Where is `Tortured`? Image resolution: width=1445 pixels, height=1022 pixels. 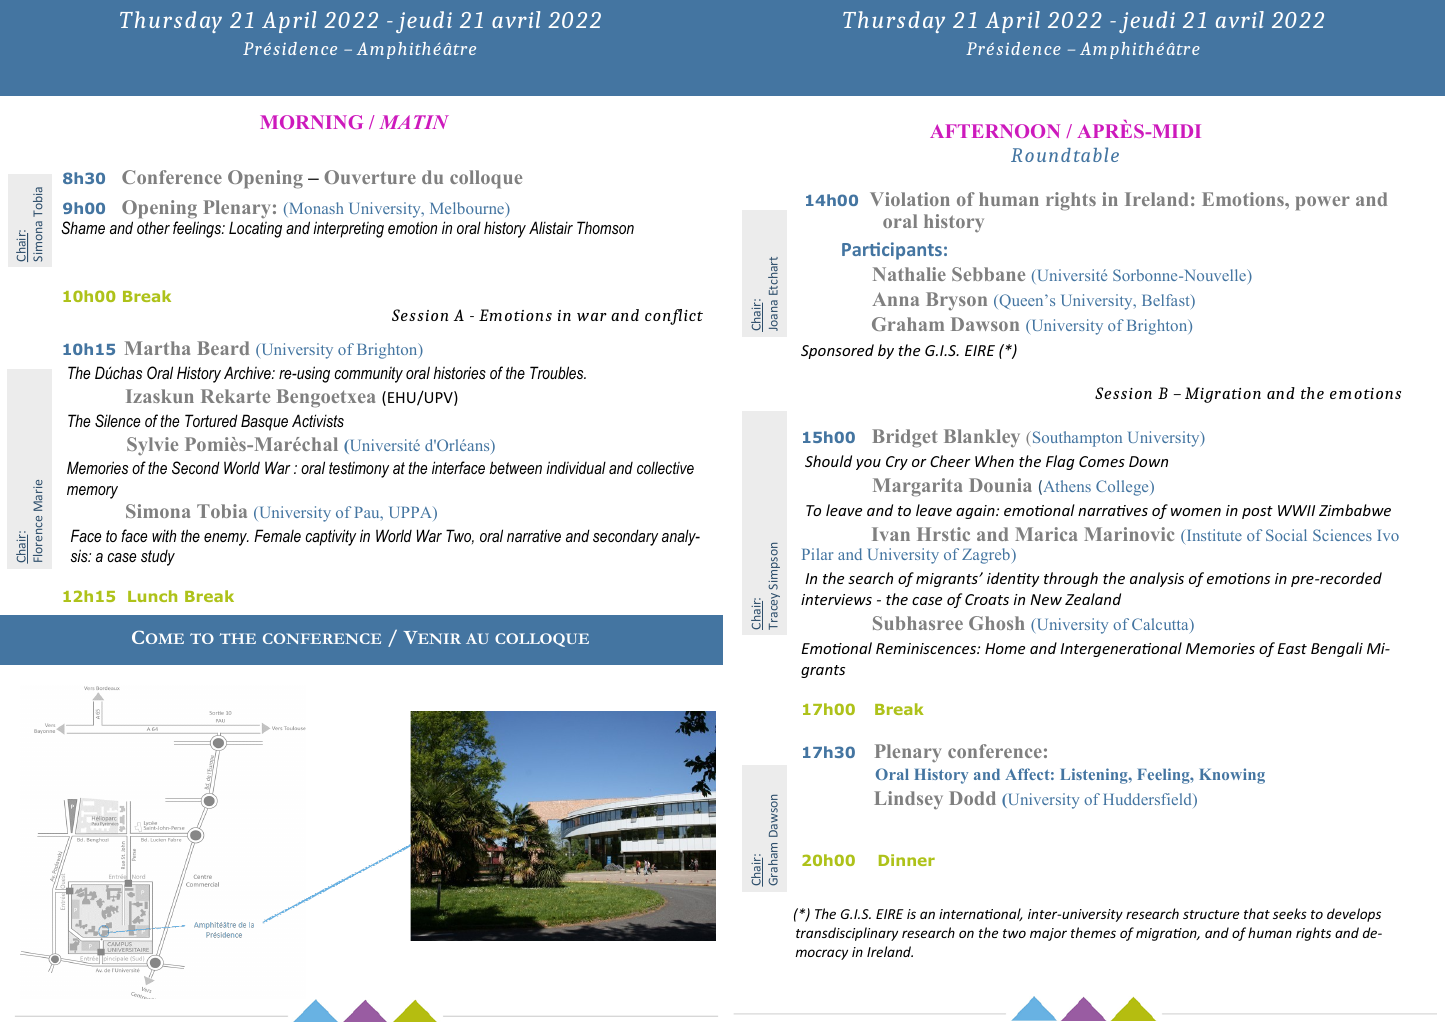 Tortured is located at coordinates (211, 420).
